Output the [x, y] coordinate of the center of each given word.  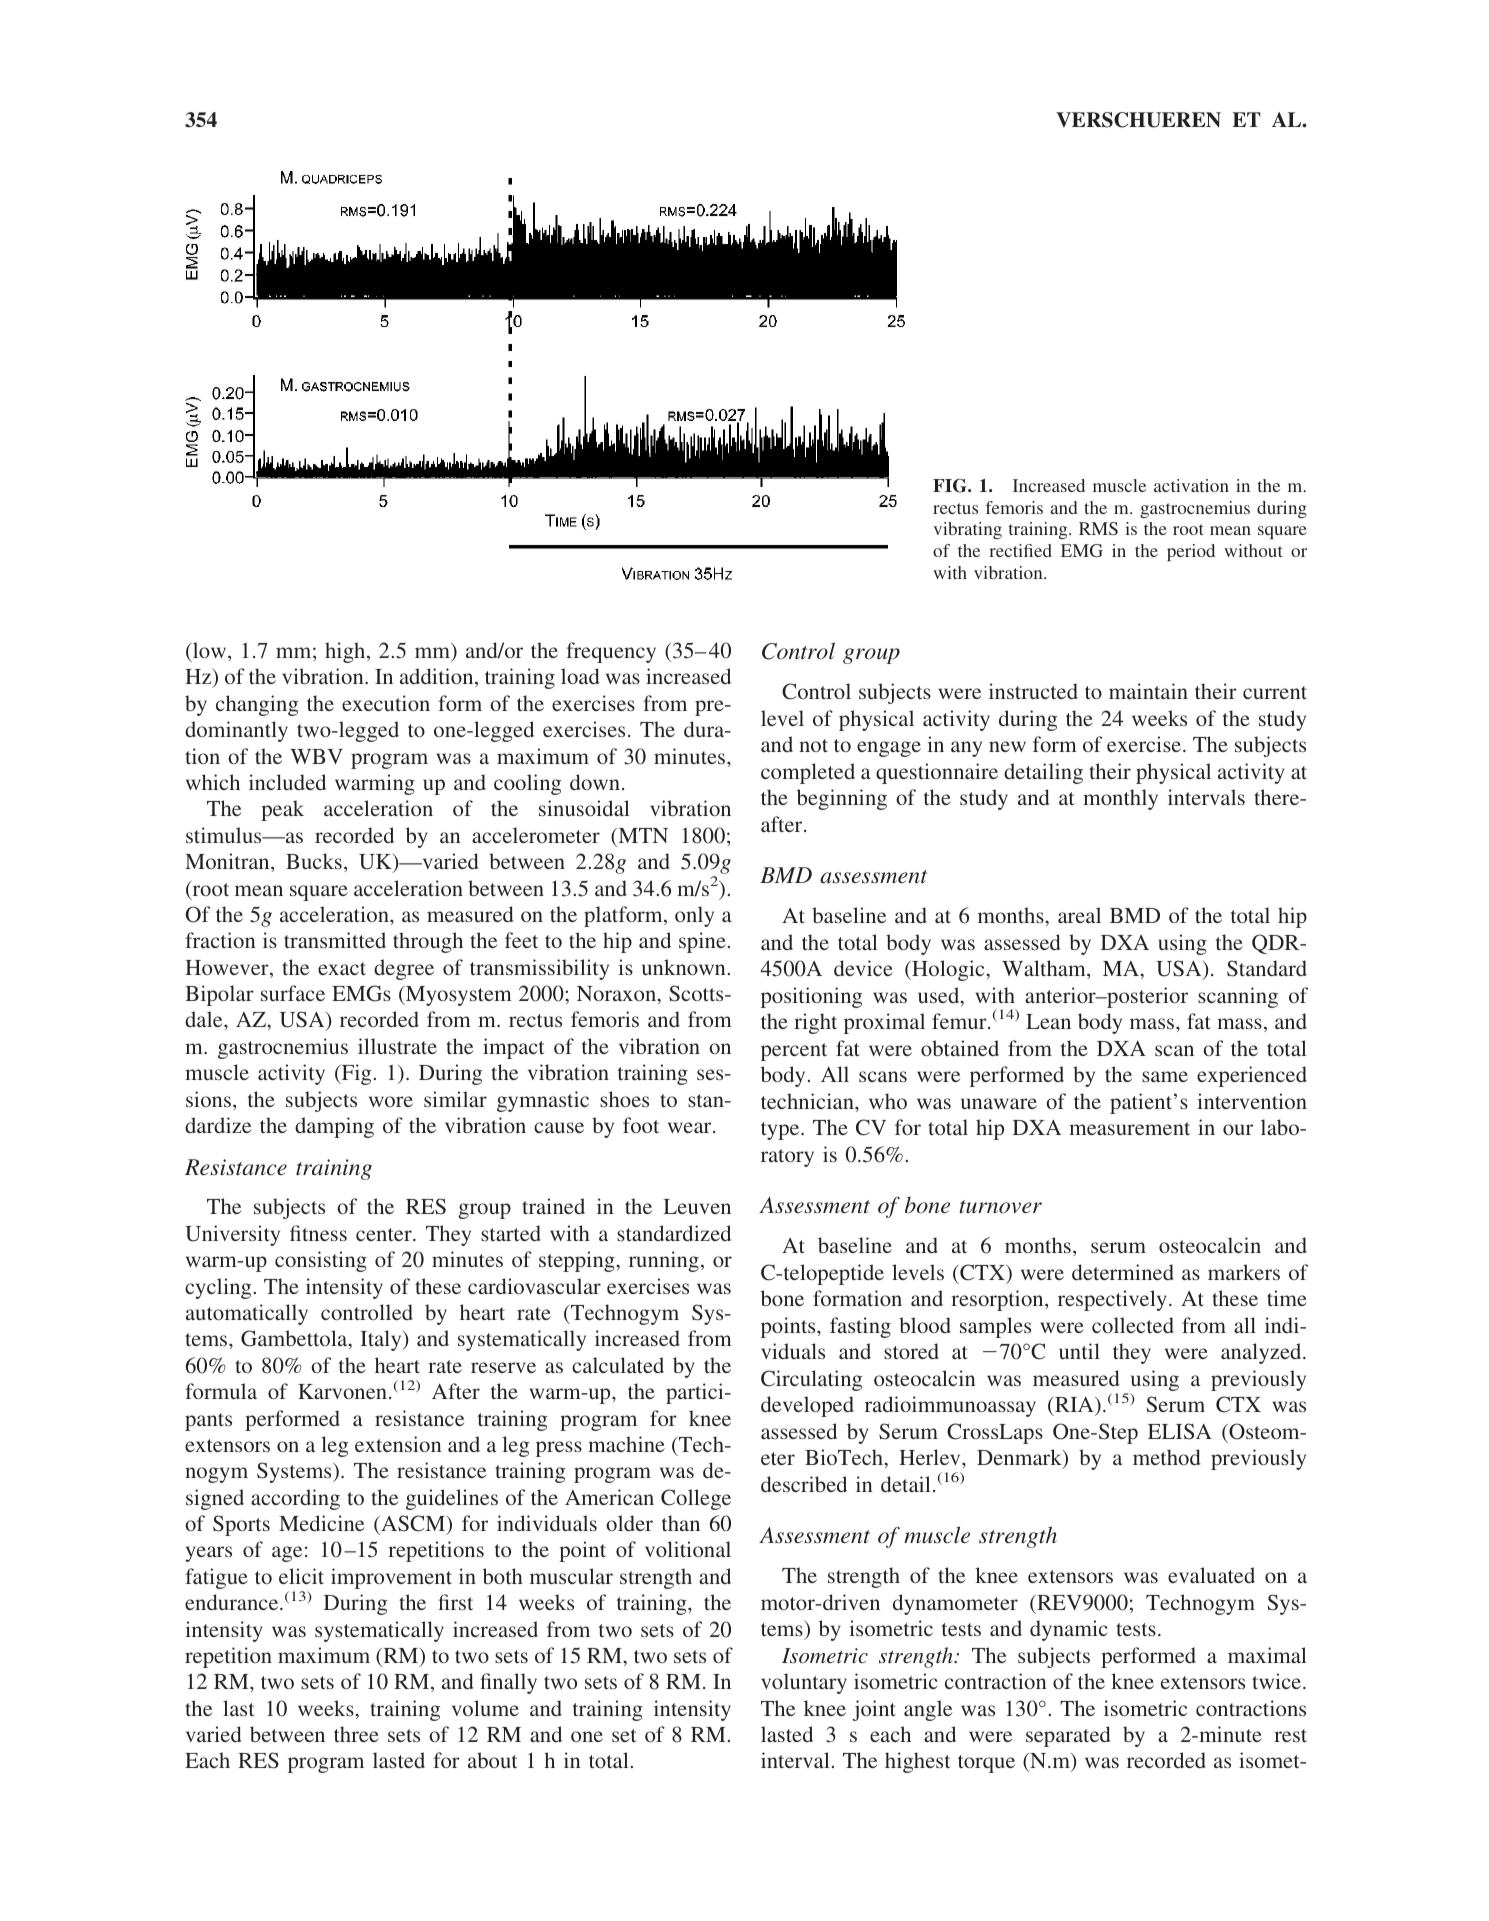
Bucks [314, 861]
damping [334, 1127]
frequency [611, 652]
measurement [1129, 1128]
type [781, 1131]
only [694, 916]
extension [398, 1444]
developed [807, 1406]
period [1191, 552]
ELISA [1180, 1431]
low [210, 651]
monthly [1120, 799]
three [356, 1734]
